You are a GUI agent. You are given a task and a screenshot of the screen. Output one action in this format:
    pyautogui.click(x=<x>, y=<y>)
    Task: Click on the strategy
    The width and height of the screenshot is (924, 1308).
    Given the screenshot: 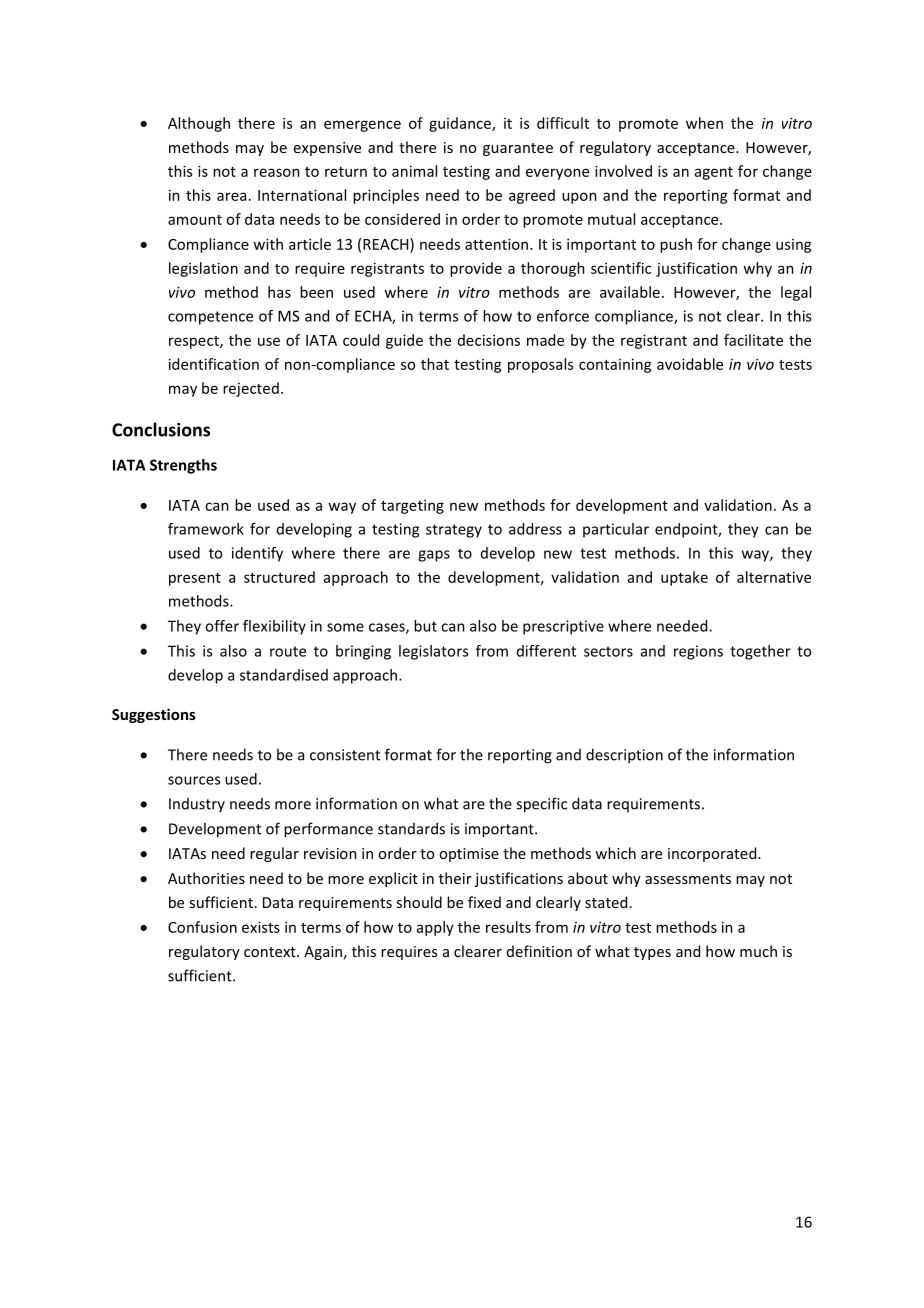 What is the action you would take?
    pyautogui.click(x=454, y=531)
